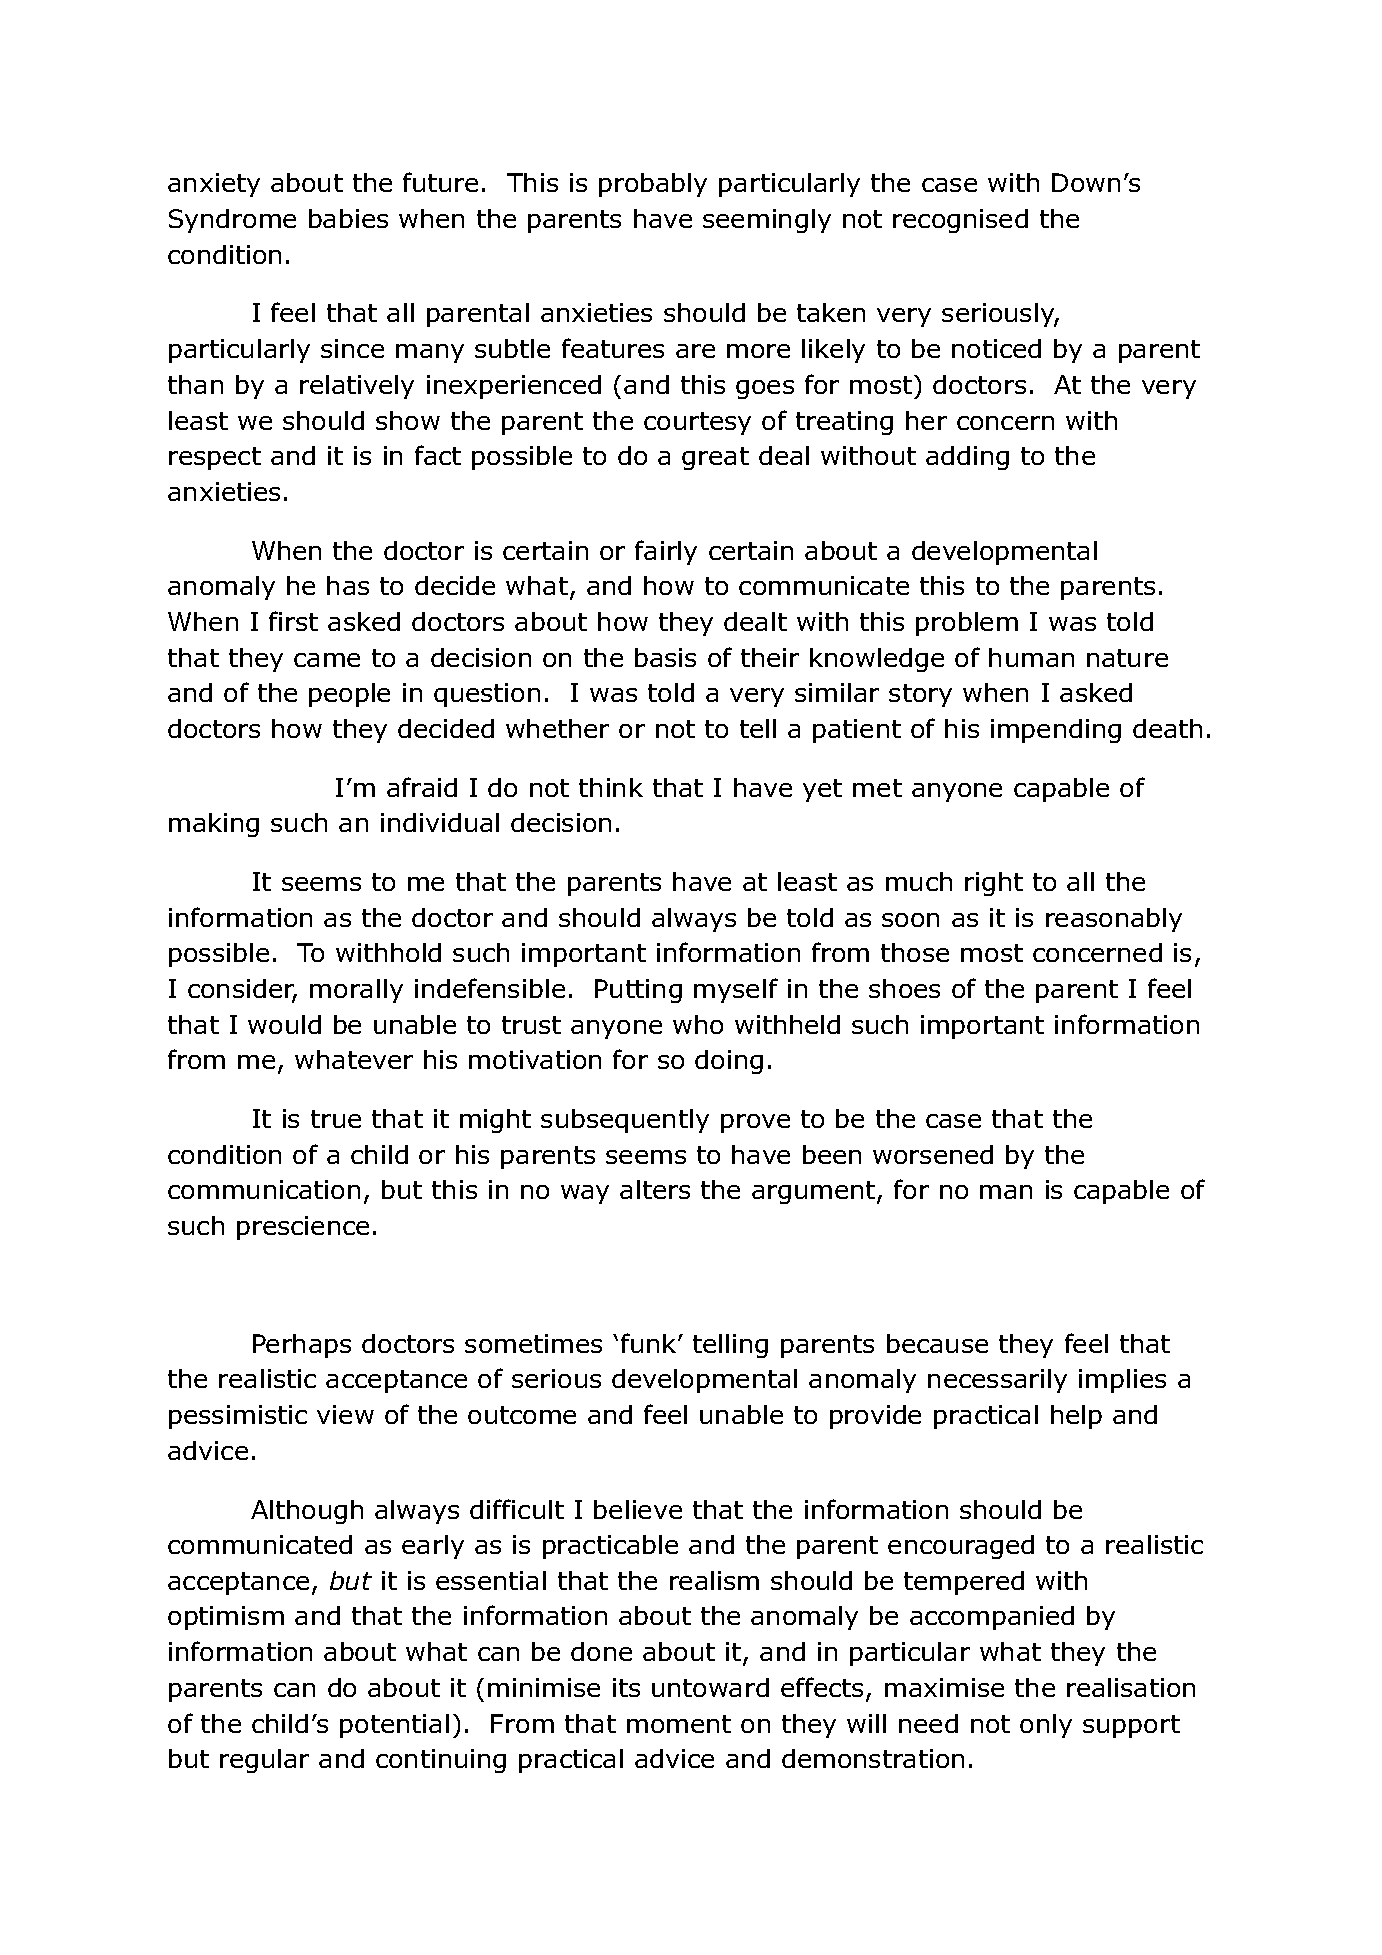 This screenshot has height=1955, width=1382. What do you see at coordinates (348, 218) in the screenshot?
I see `babies` at bounding box center [348, 218].
